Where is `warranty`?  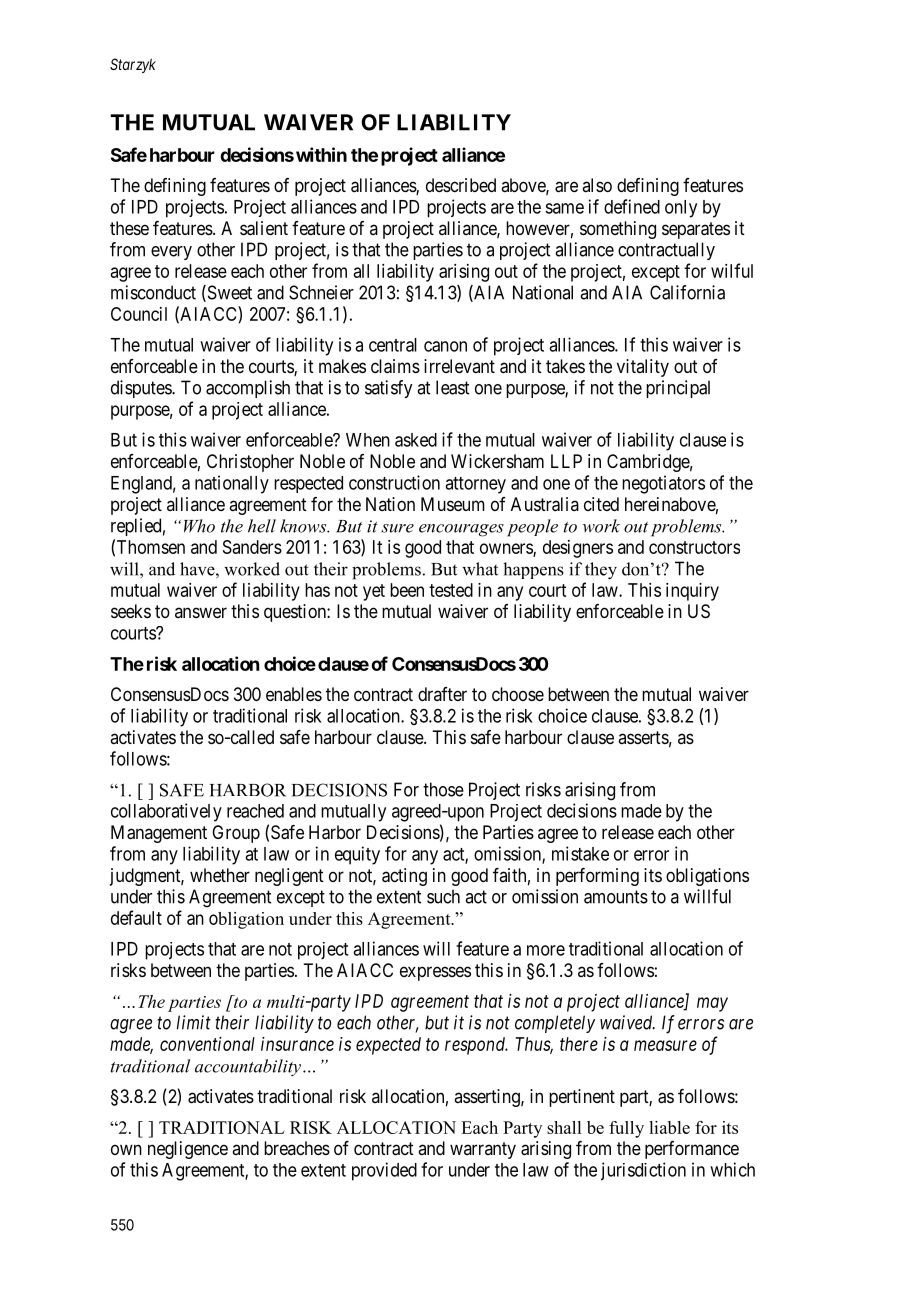
warranty is located at coordinates (483, 1150).
